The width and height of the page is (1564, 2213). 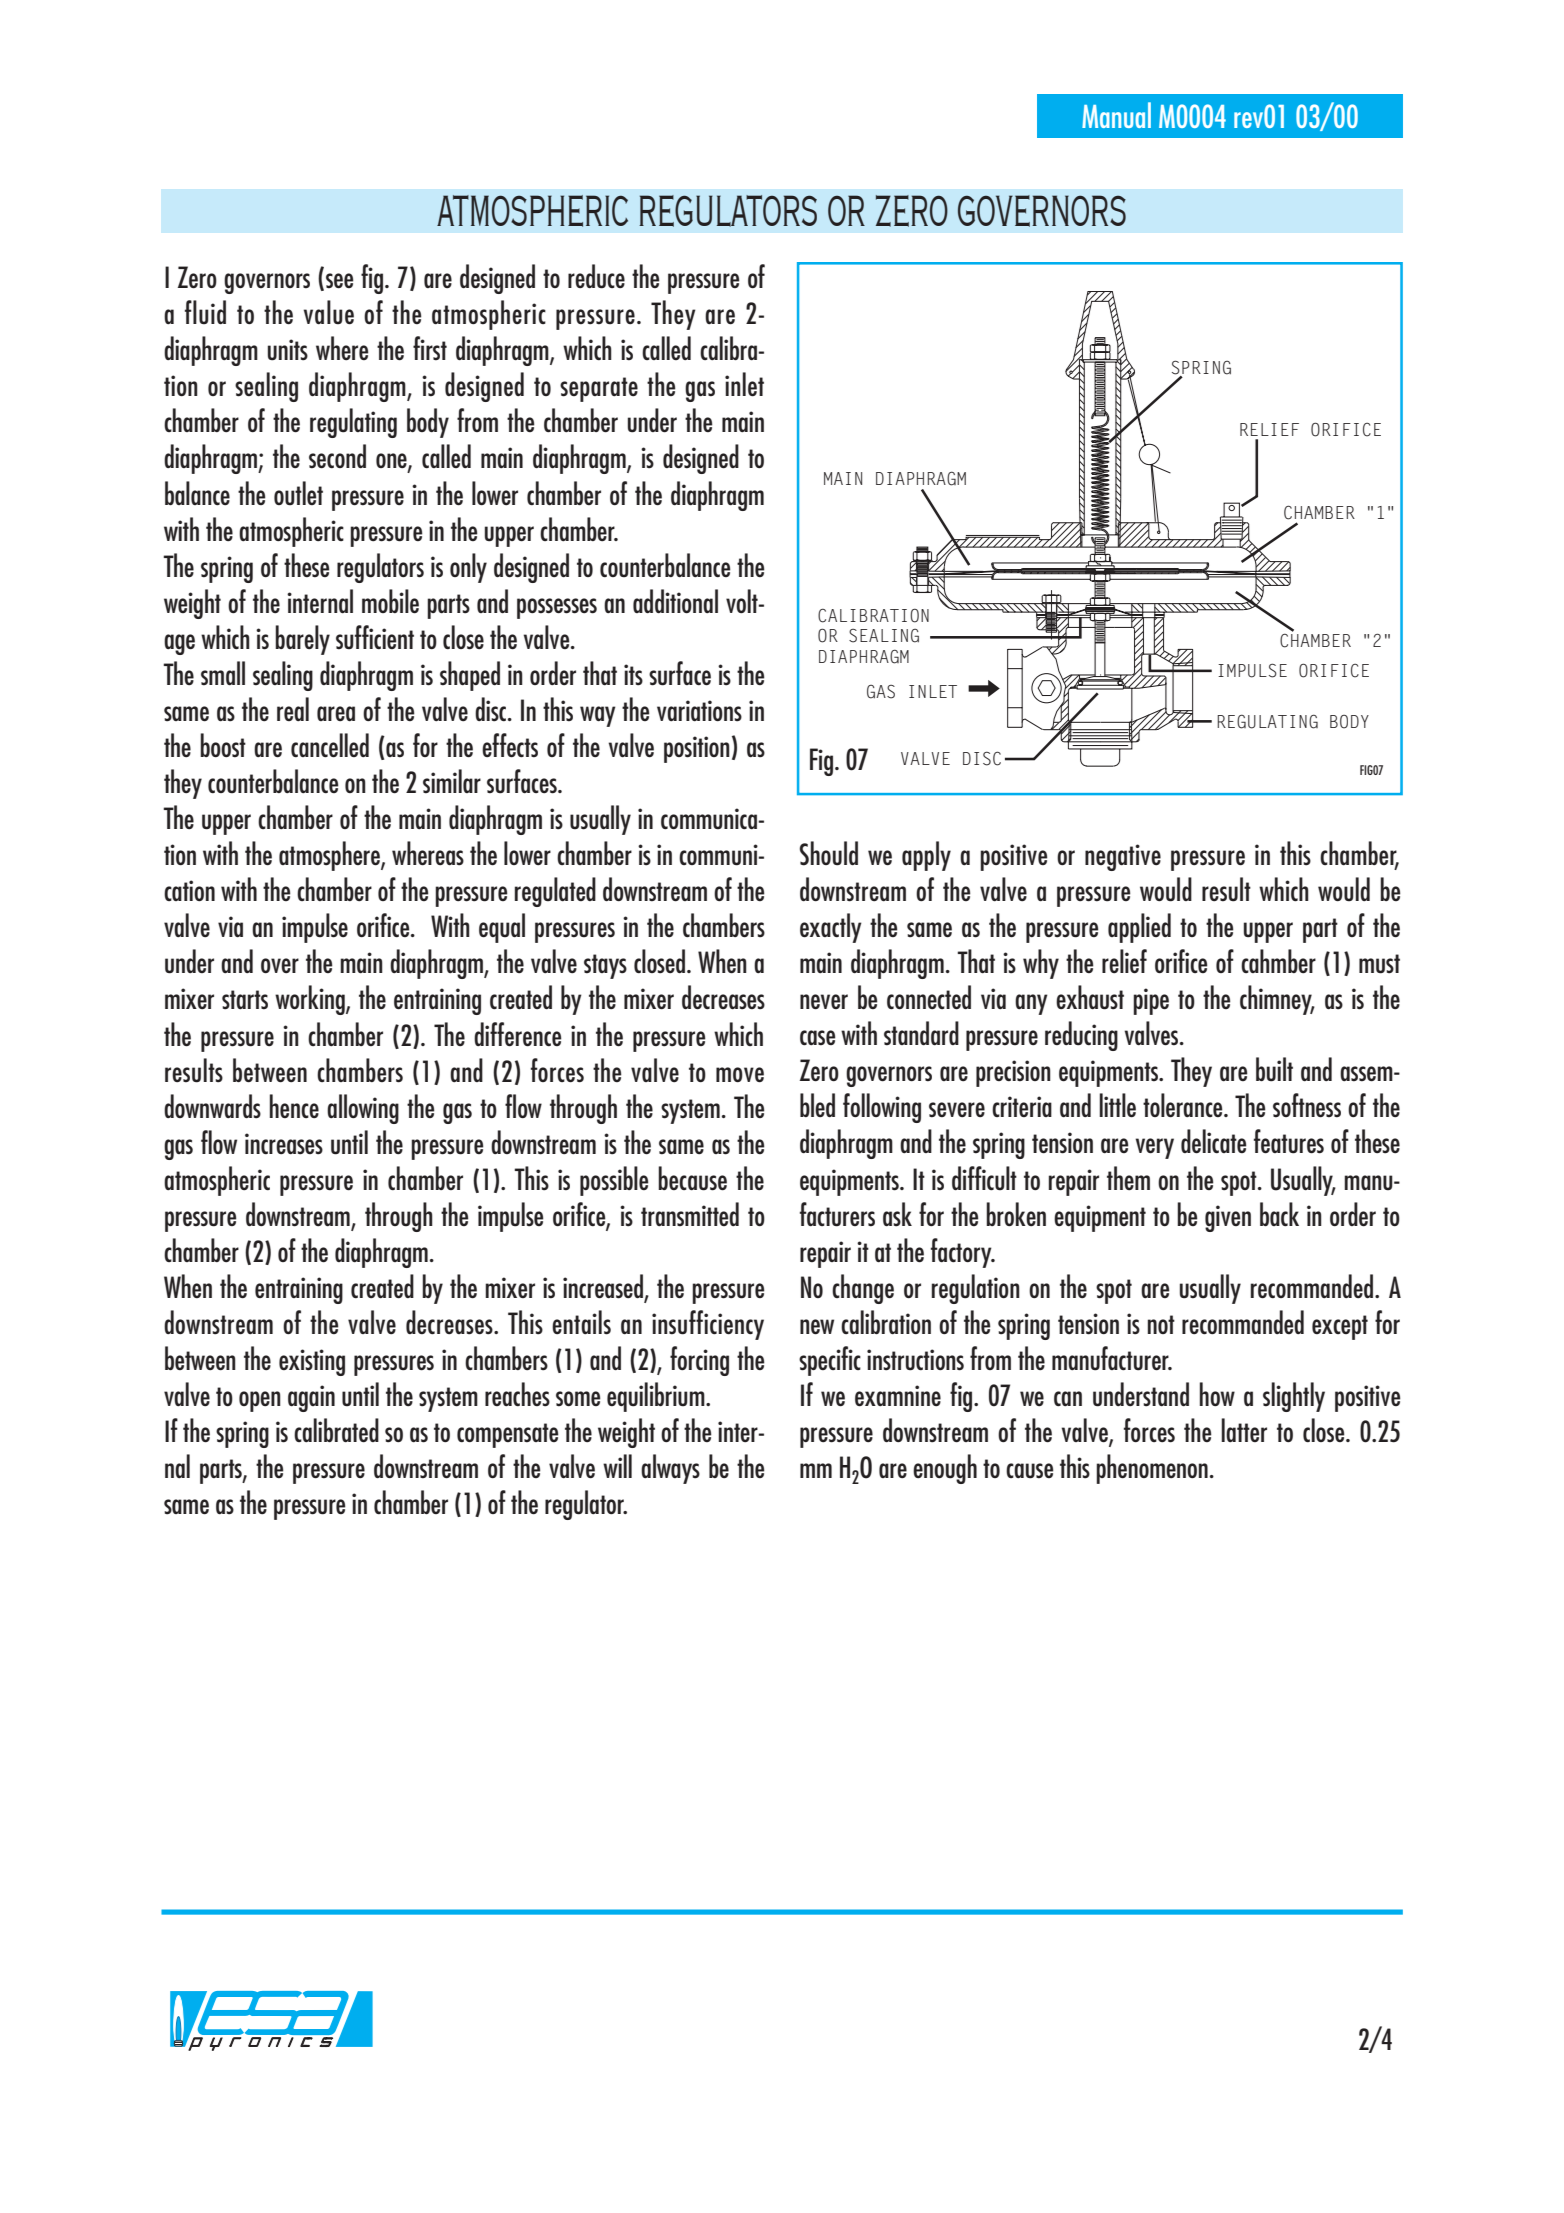 What do you see at coordinates (311, 1398) in the page?
I see `again` at bounding box center [311, 1398].
